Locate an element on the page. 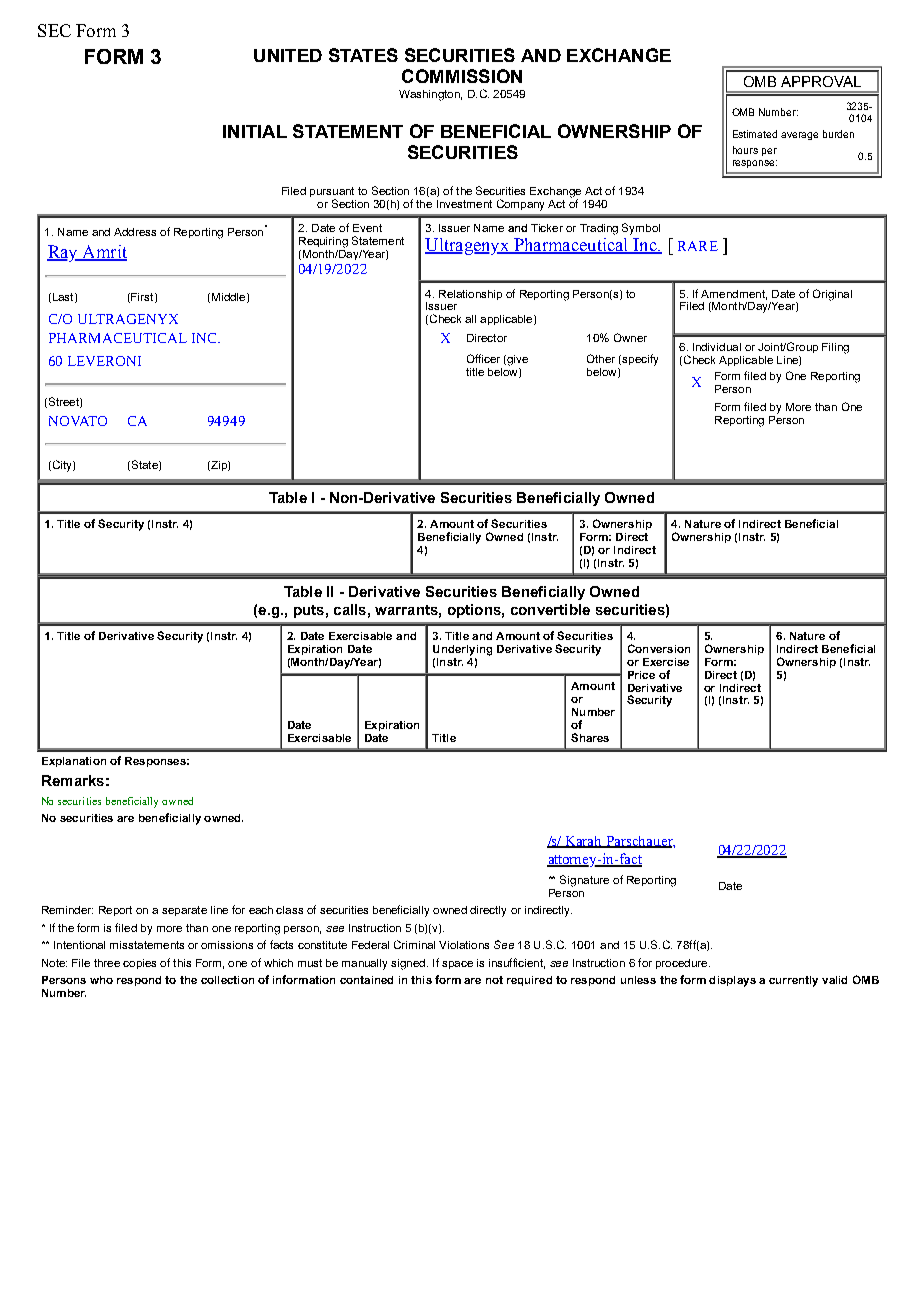 This document has height=1308, width=924. COMMISSION is located at coordinates (462, 76).
